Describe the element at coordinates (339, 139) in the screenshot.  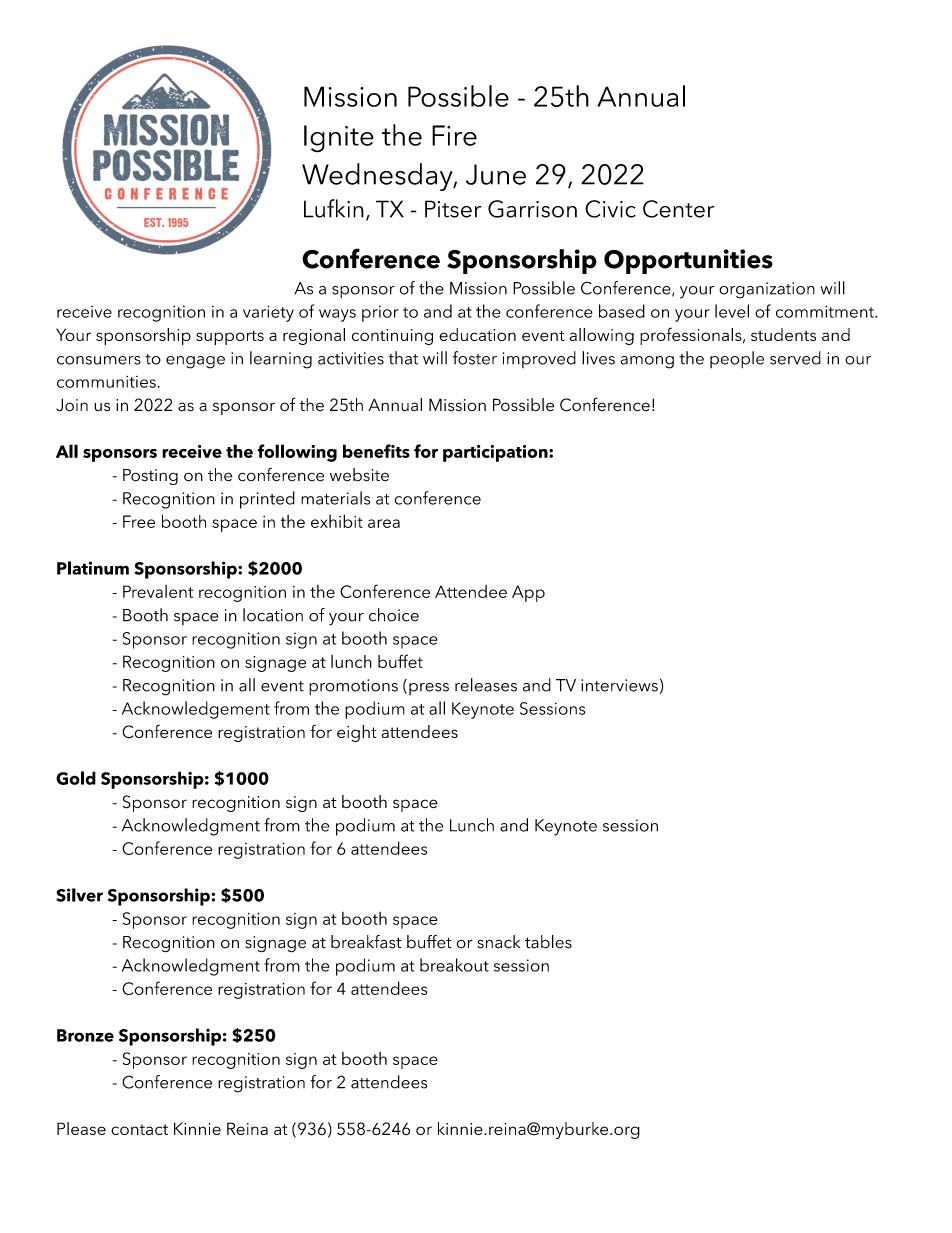
I see `Ignite` at that location.
